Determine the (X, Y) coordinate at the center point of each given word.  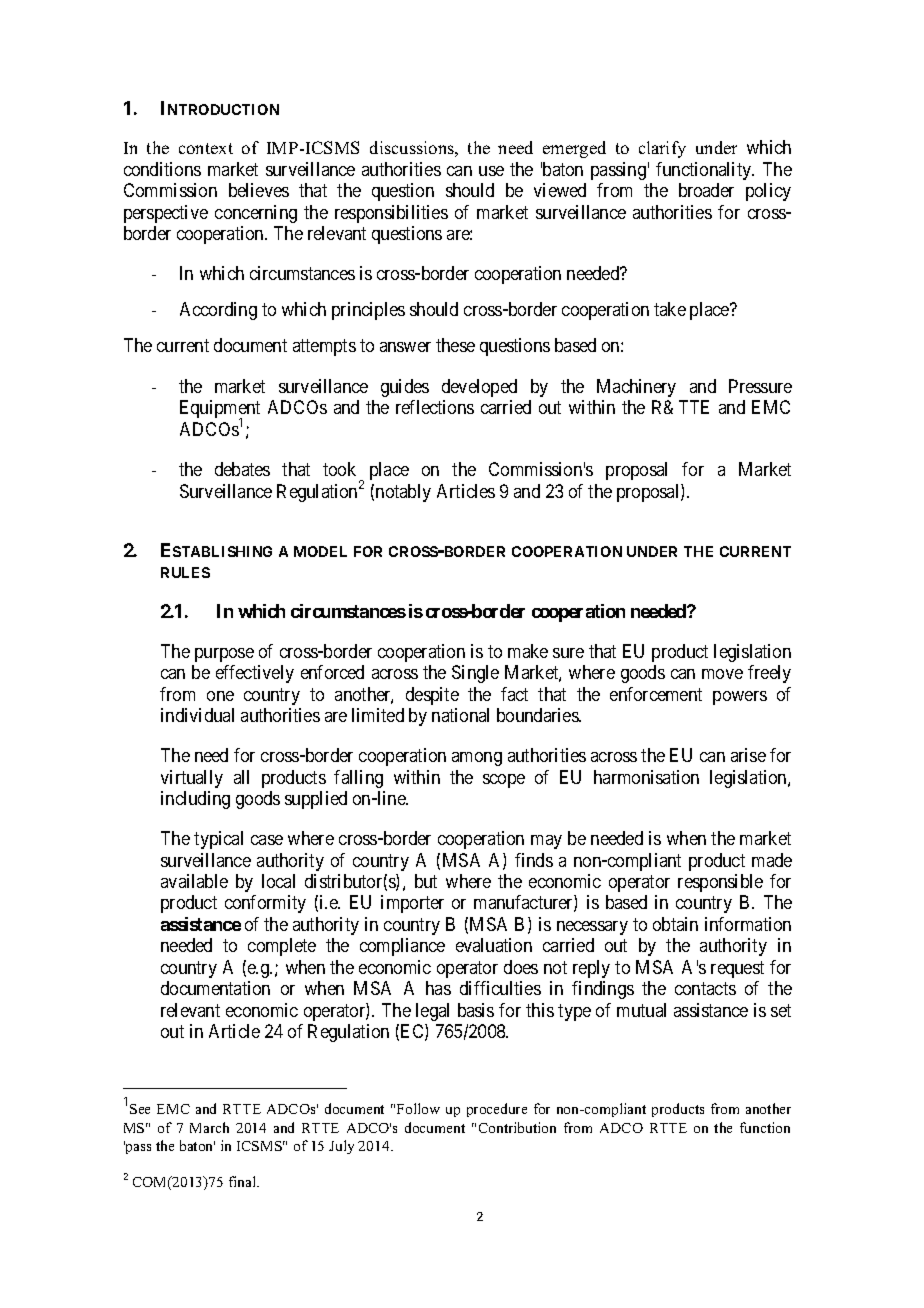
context (206, 148)
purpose (224, 655)
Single (475, 674)
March (209, 1127)
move (722, 674)
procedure (497, 1110)
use (491, 171)
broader (706, 190)
